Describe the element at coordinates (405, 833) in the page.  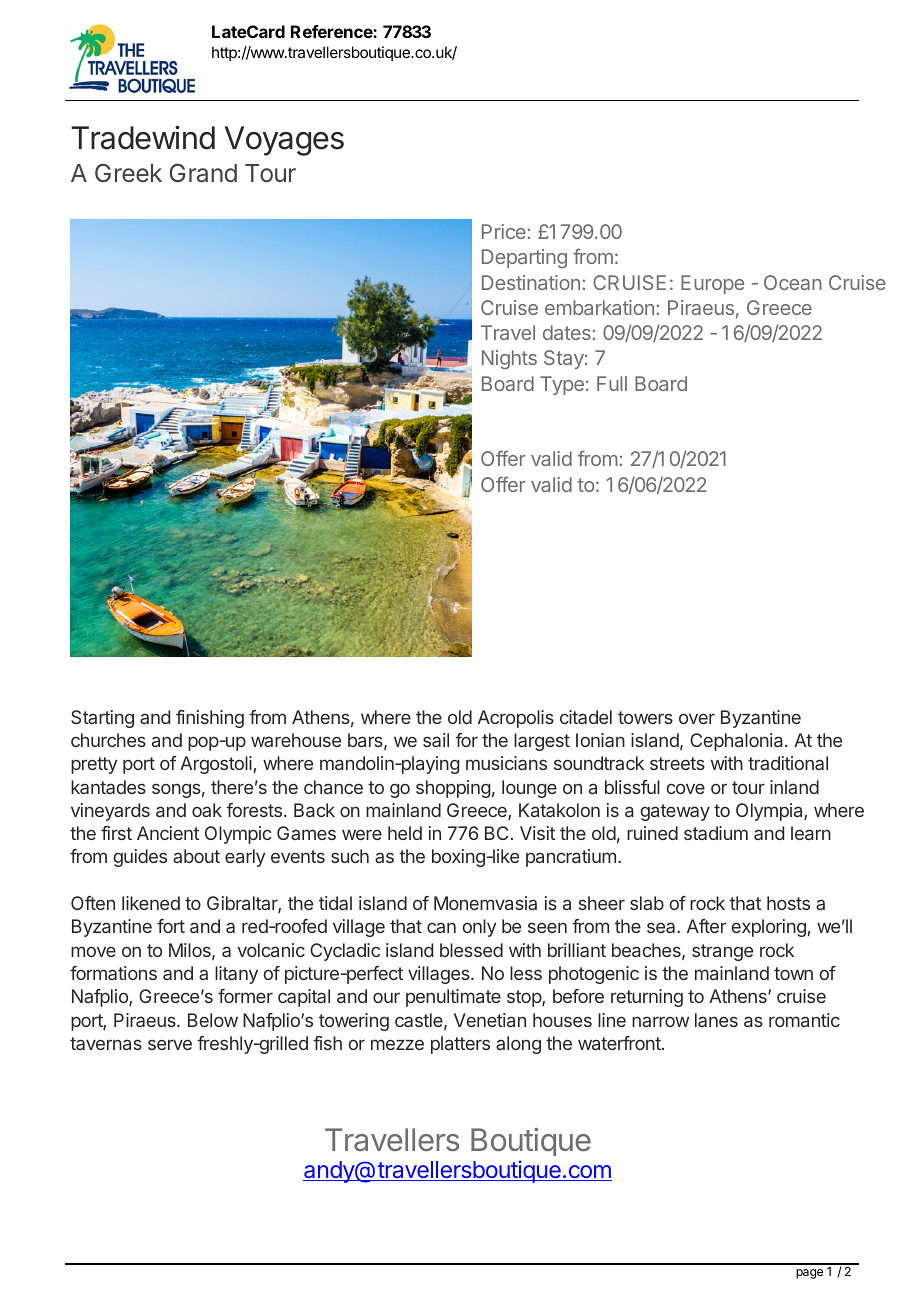
I see `held` at that location.
